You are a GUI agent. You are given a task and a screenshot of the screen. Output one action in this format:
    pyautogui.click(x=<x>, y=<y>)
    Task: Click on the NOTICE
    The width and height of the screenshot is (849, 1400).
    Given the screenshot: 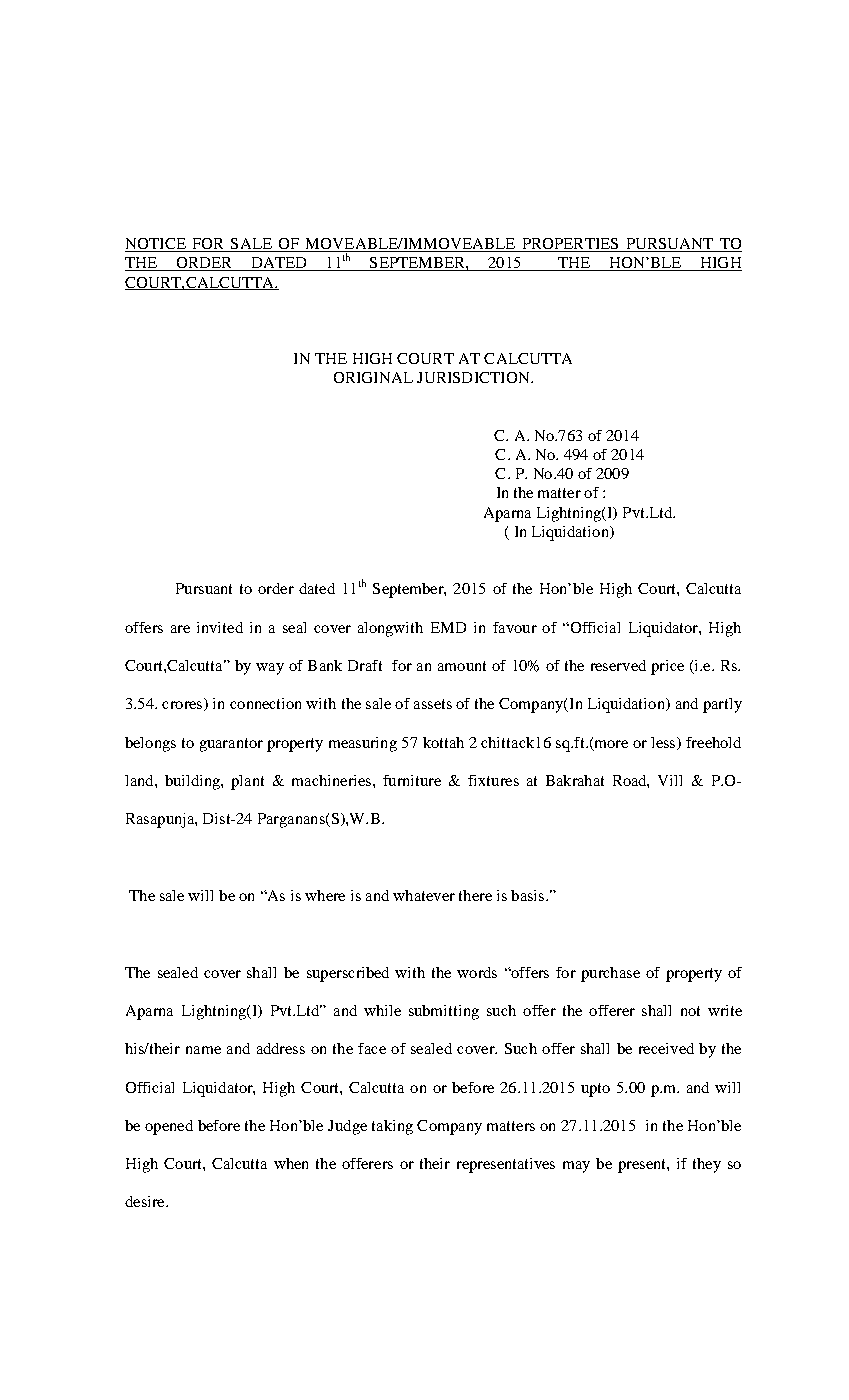 What is the action you would take?
    pyautogui.click(x=156, y=245)
